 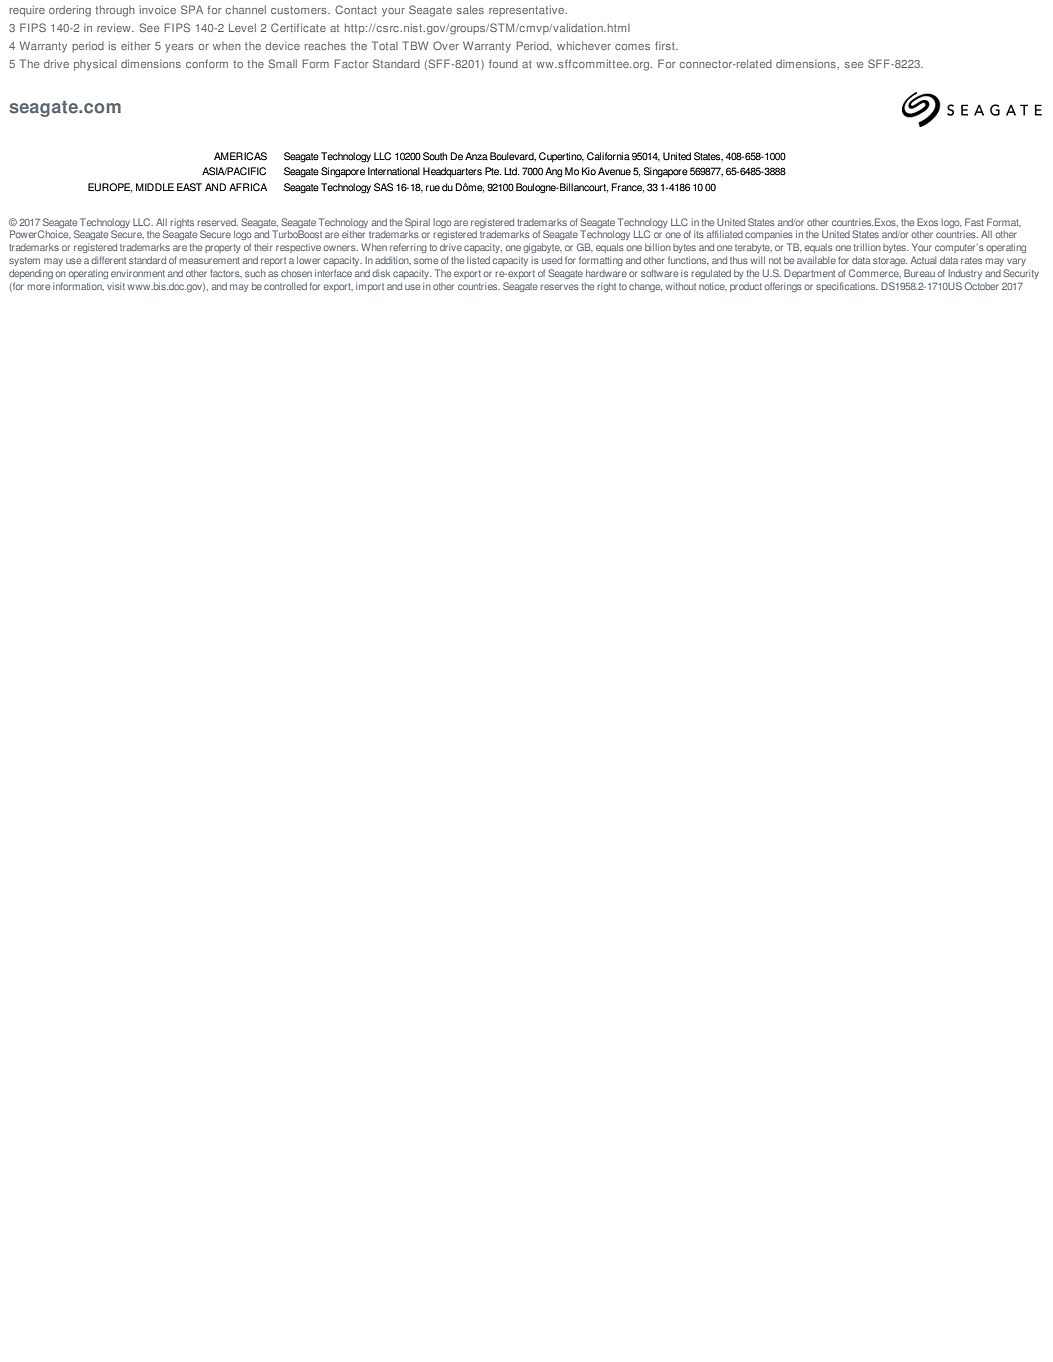 What do you see at coordinates (608, 156) in the screenshot?
I see `California` at bounding box center [608, 156].
